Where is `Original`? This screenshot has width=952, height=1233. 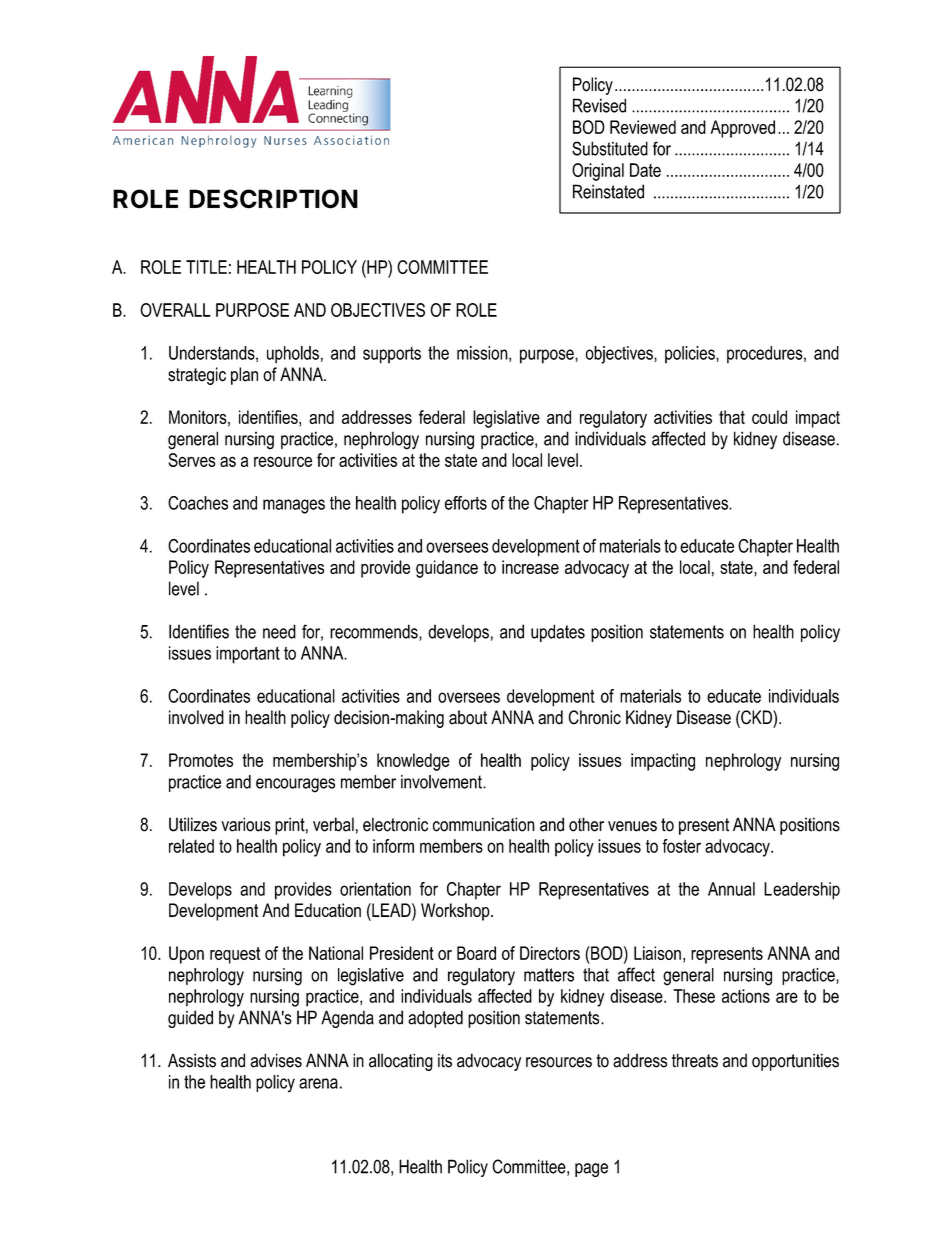
Original is located at coordinates (598, 172).
